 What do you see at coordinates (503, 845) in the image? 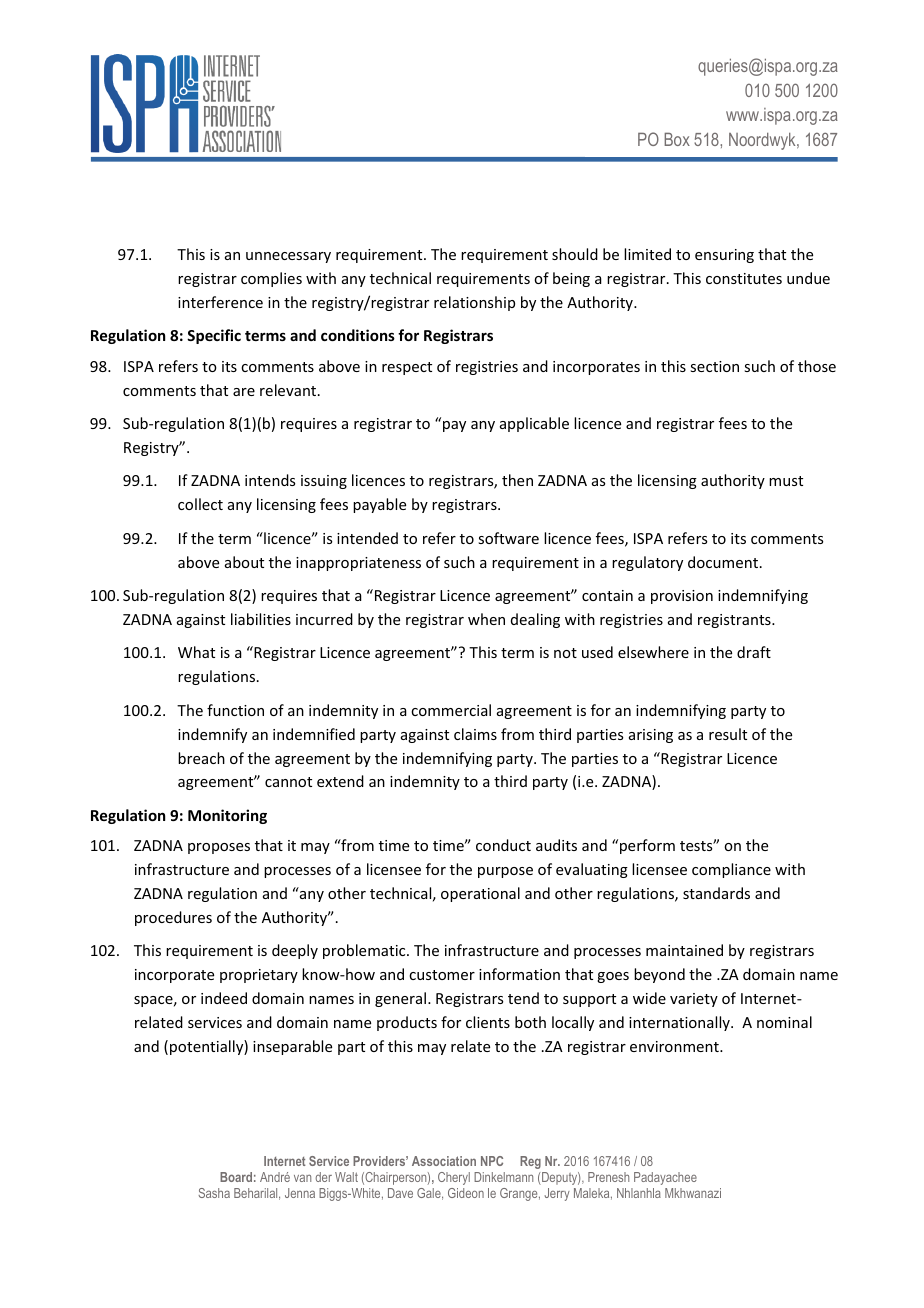
I see `conduct` at bounding box center [503, 845].
